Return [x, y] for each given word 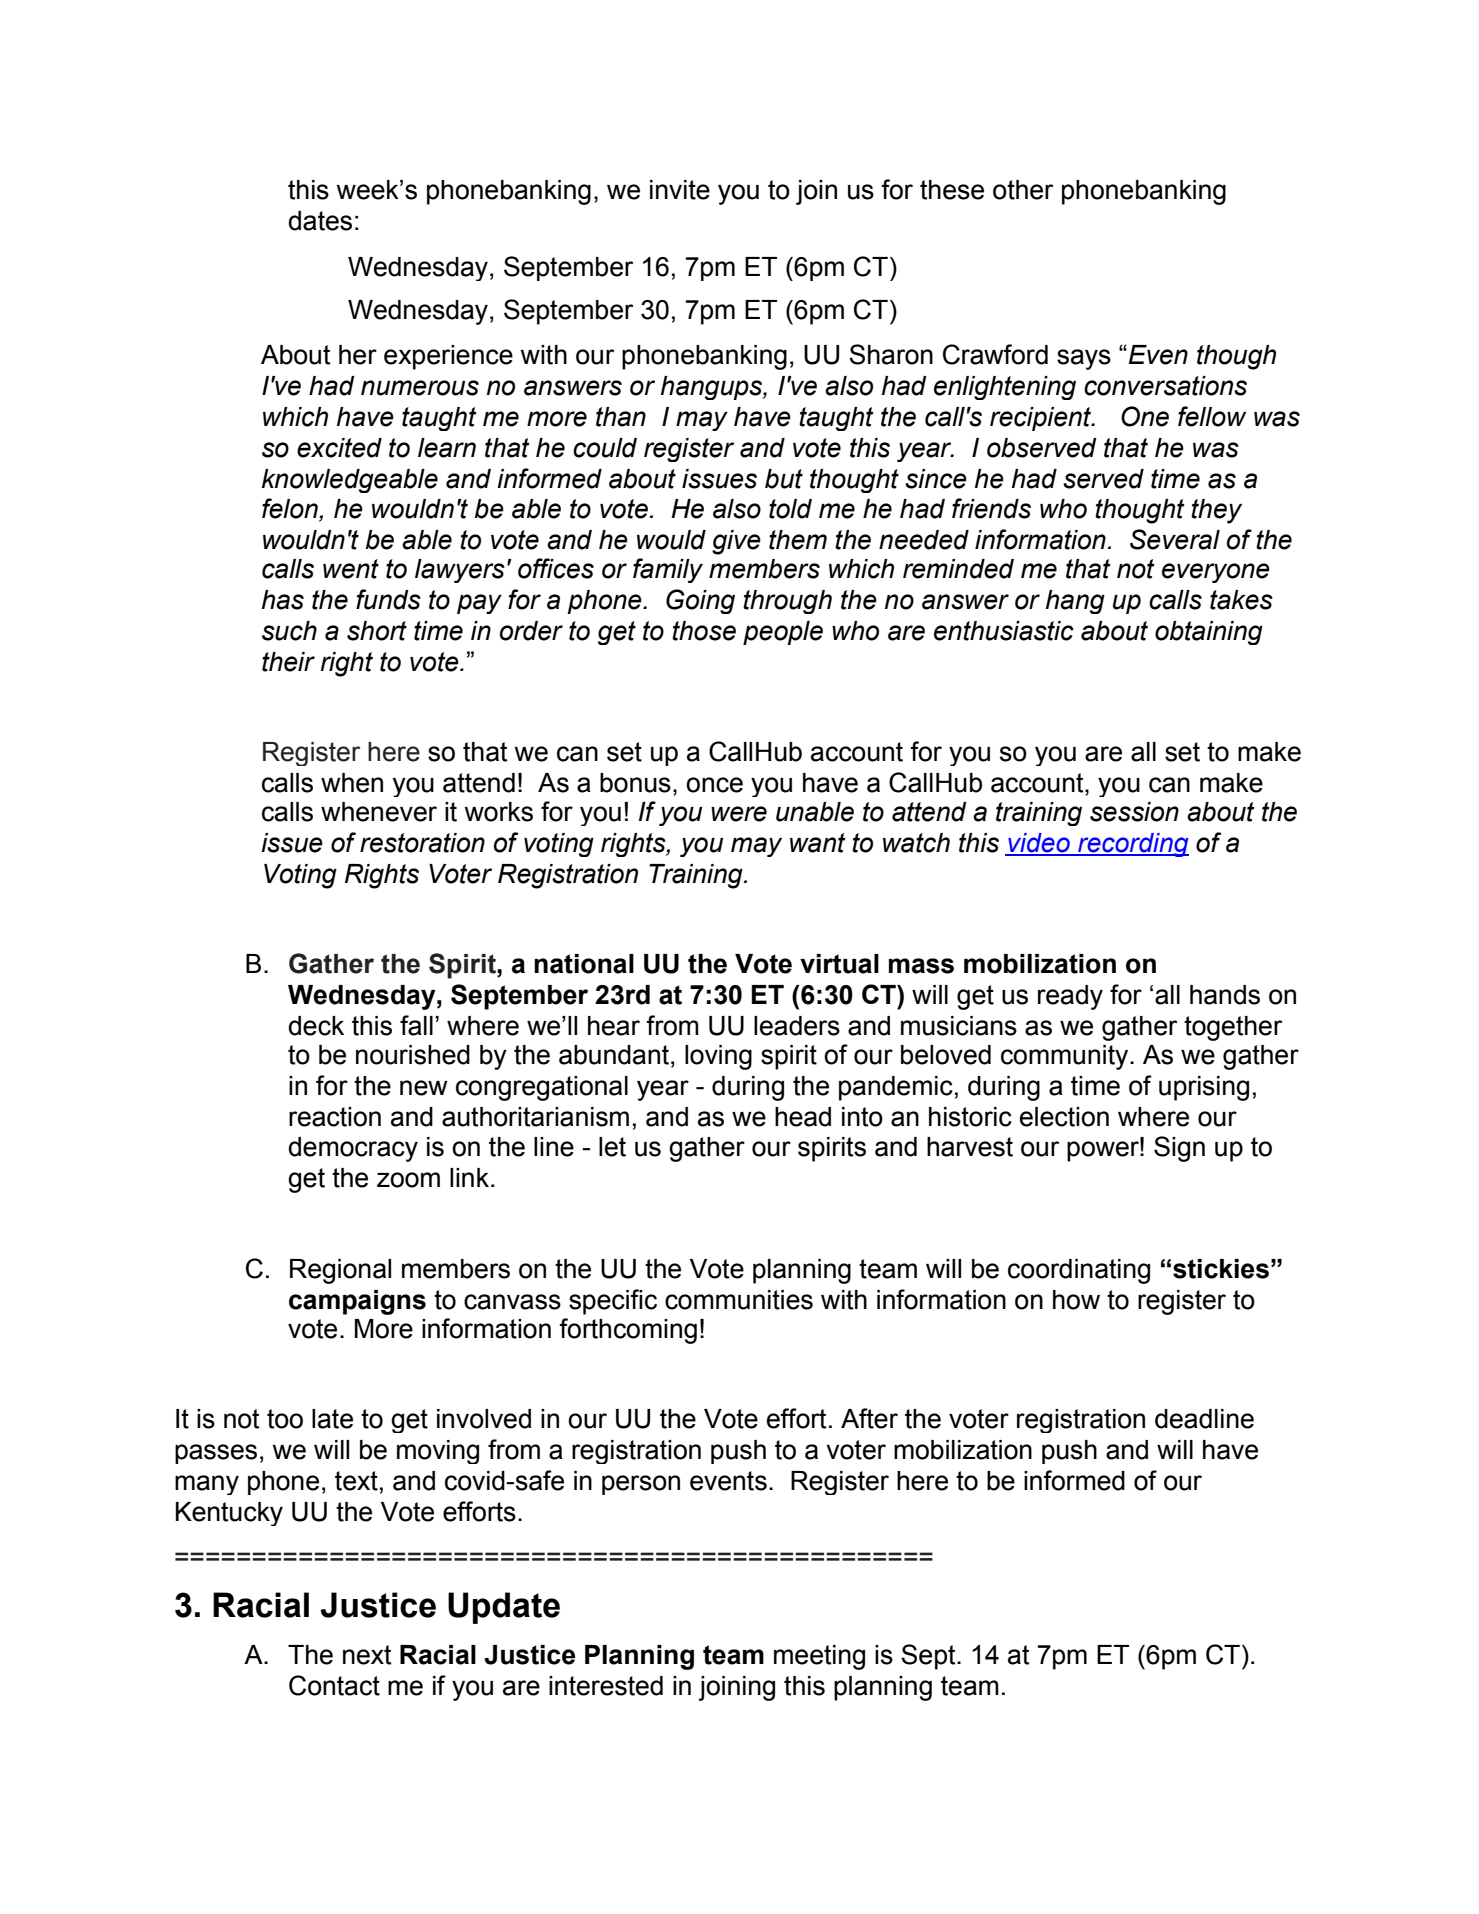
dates [320, 221]
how [1076, 1300]
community [1066, 1057]
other [1023, 190]
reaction [335, 1117]
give [736, 542]
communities [739, 1300]
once [714, 785]
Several [1175, 539]
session [1134, 812]
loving [718, 1057]
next [367, 1655]
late [332, 1419]
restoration [422, 843]
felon [291, 509]
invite [680, 190]
